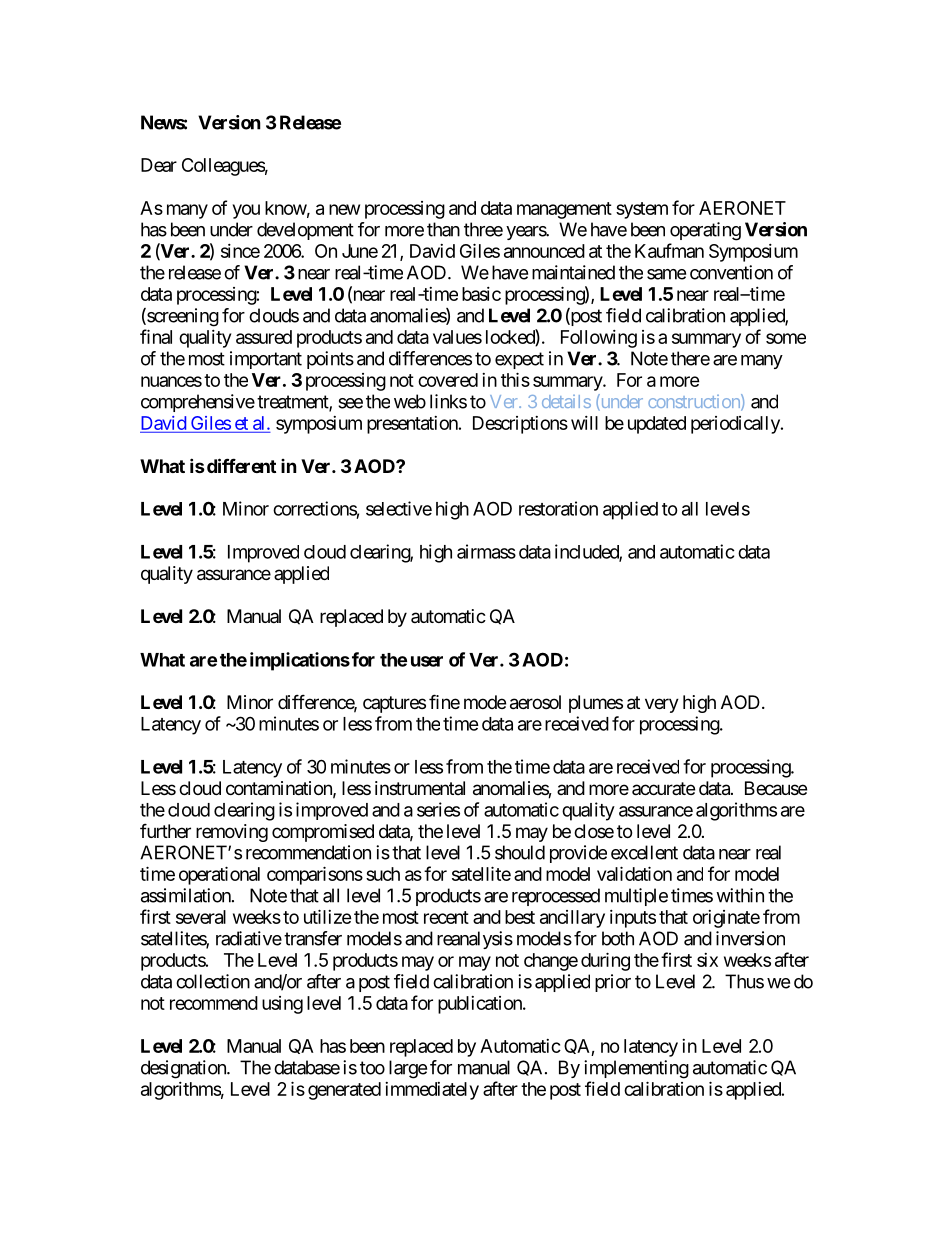 The width and height of the document is (952, 1233). I want to click on different, so click(240, 465).
